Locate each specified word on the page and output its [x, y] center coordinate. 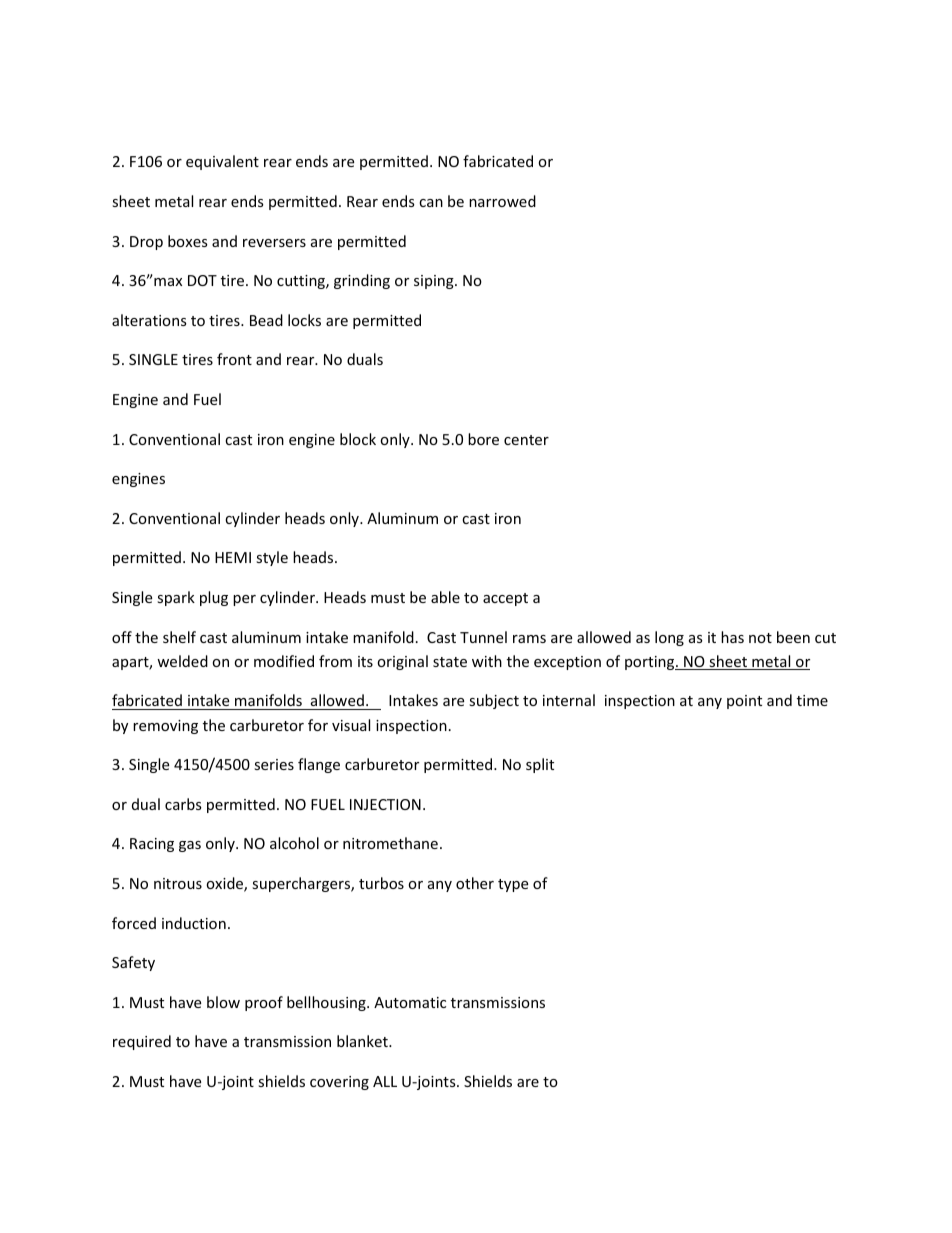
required [142, 1042]
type [513, 885]
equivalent [222, 162]
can [431, 203]
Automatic [410, 1002]
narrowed [502, 201]
